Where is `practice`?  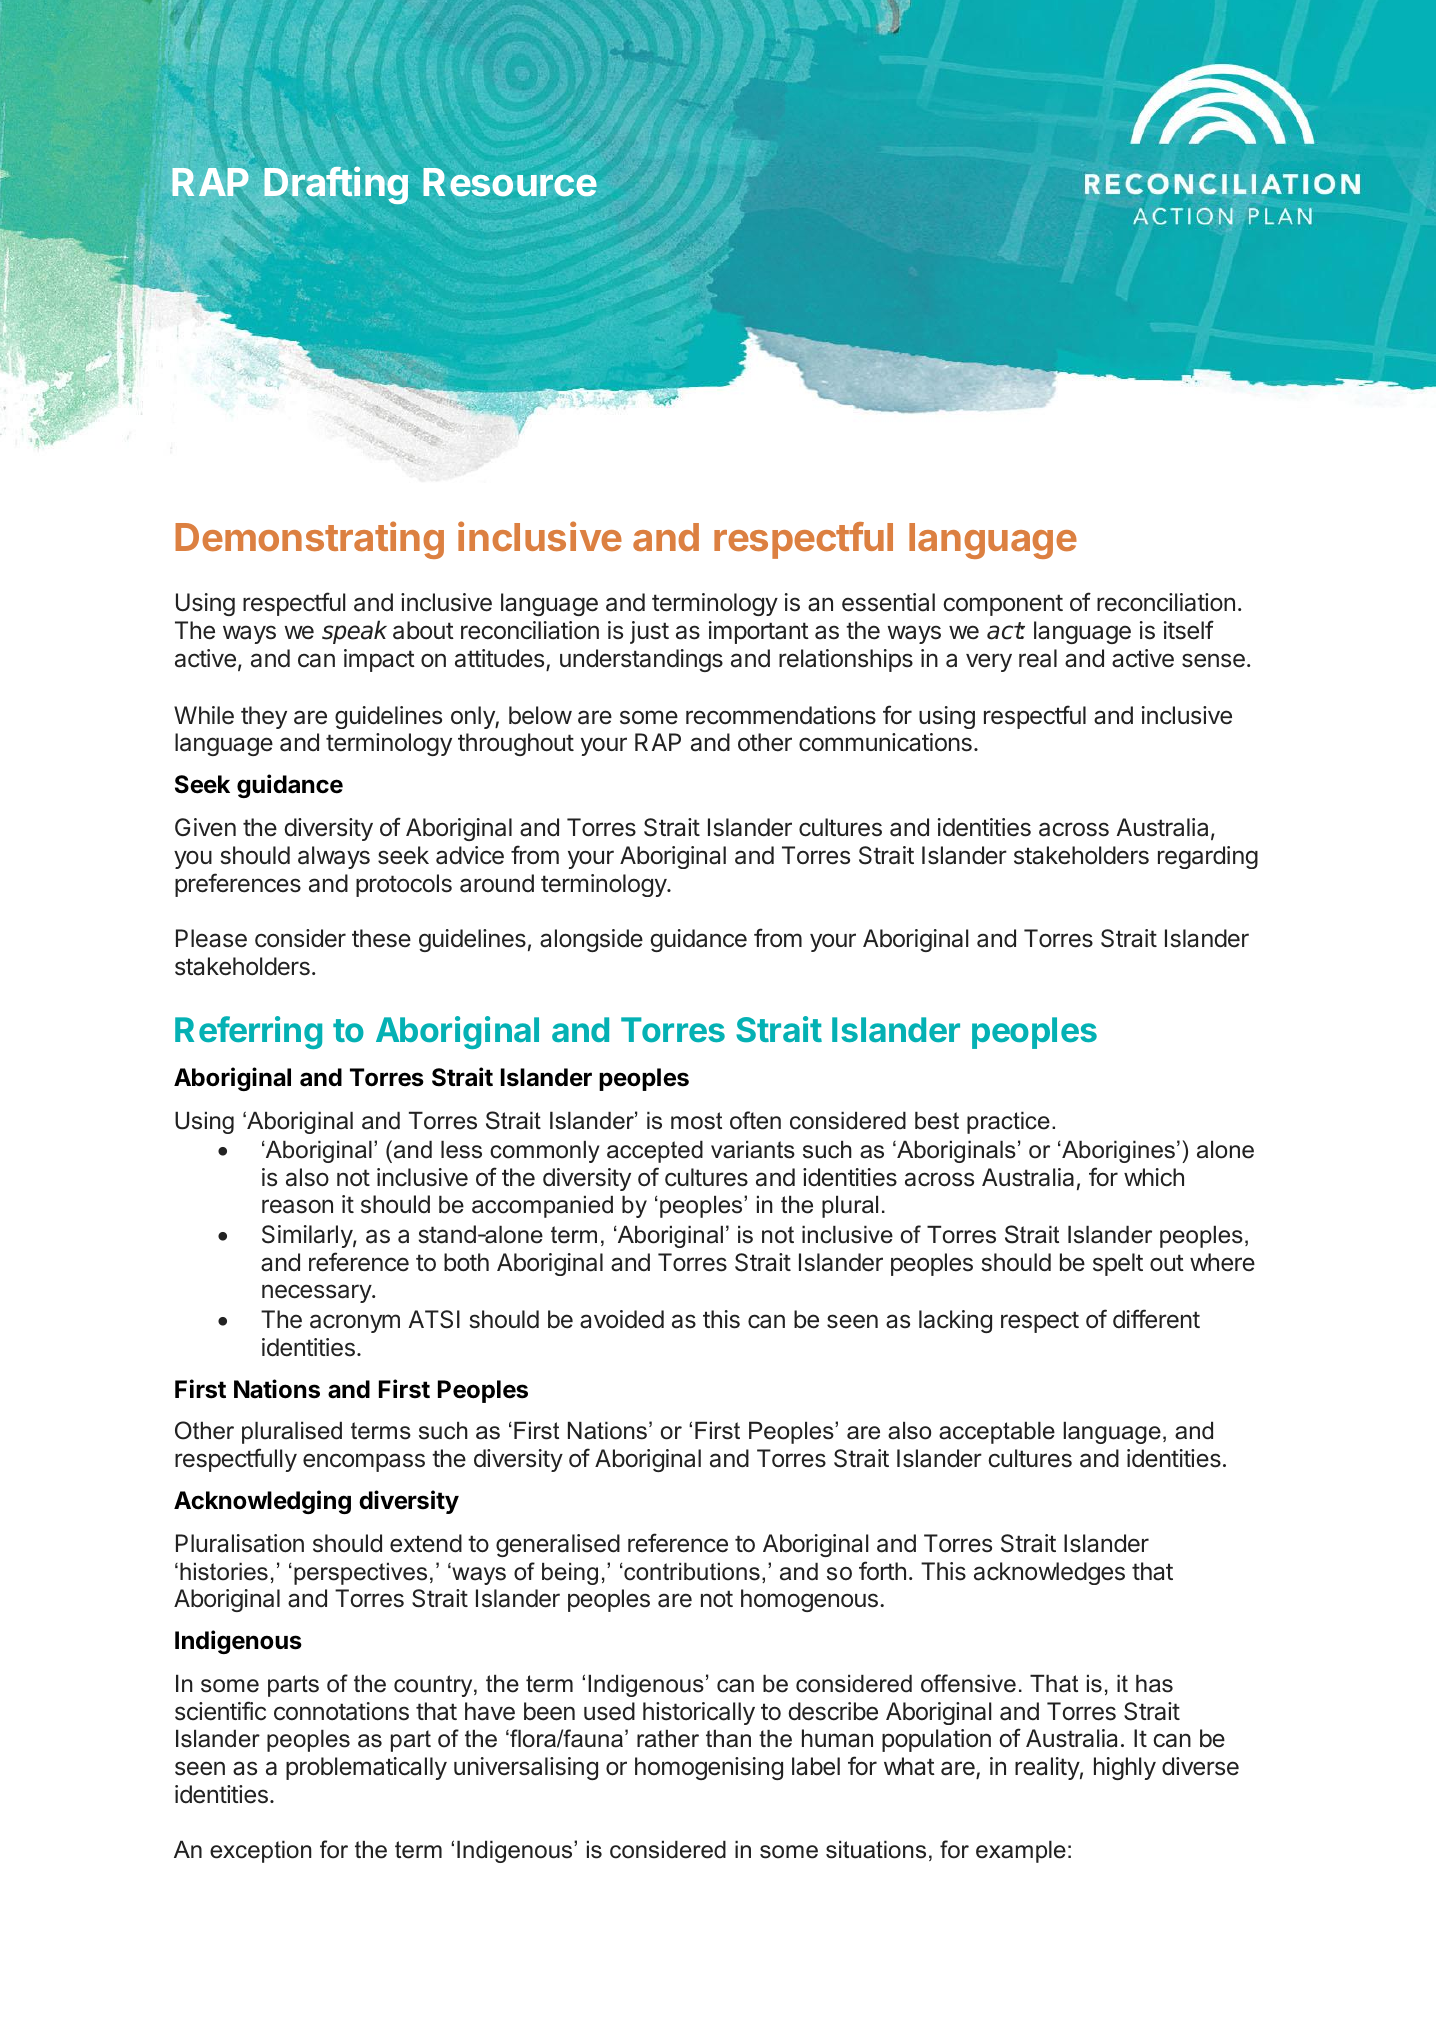 practice is located at coordinates (1008, 1122).
